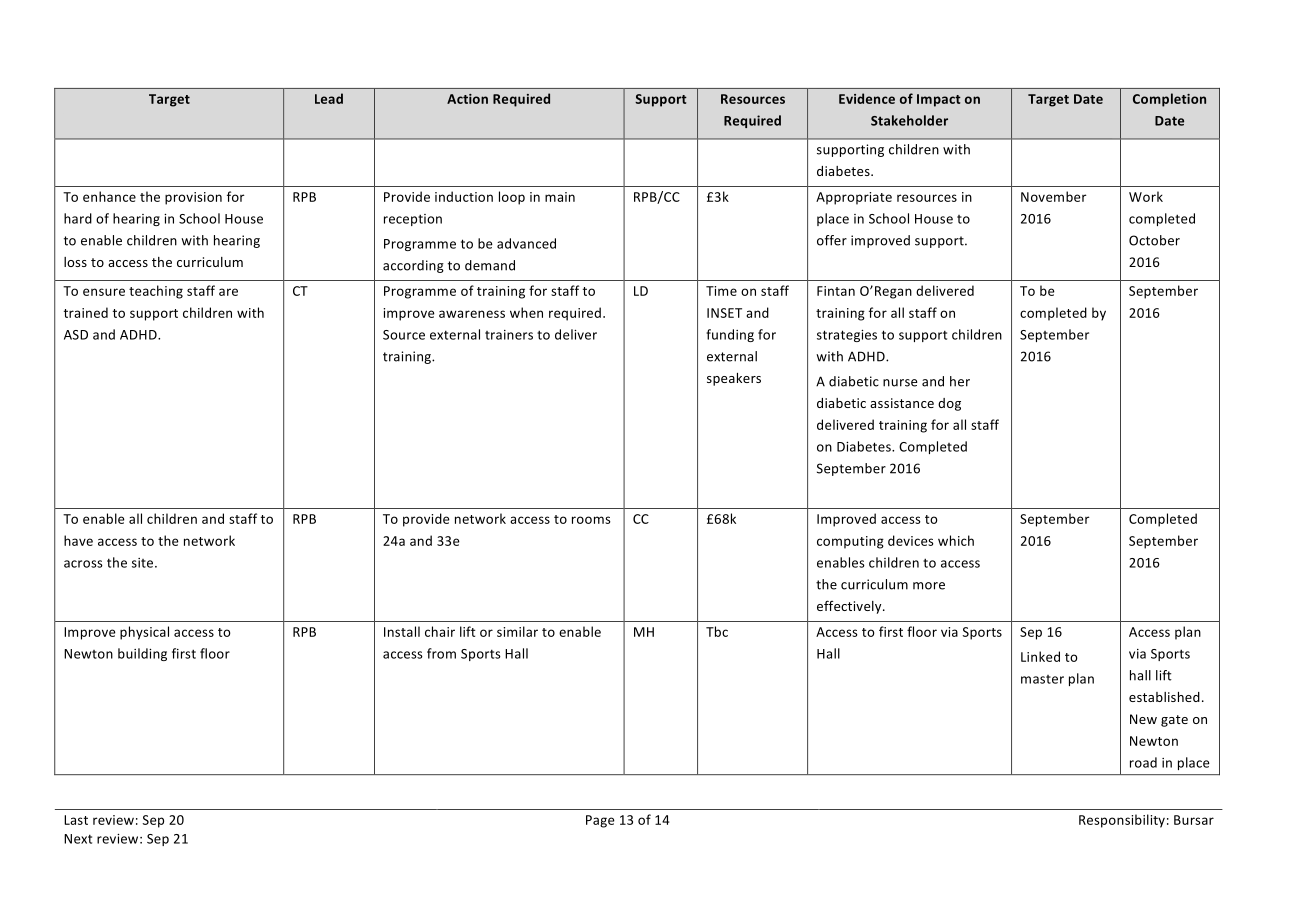  What do you see at coordinates (960, 381) in the document?
I see `her` at bounding box center [960, 381].
